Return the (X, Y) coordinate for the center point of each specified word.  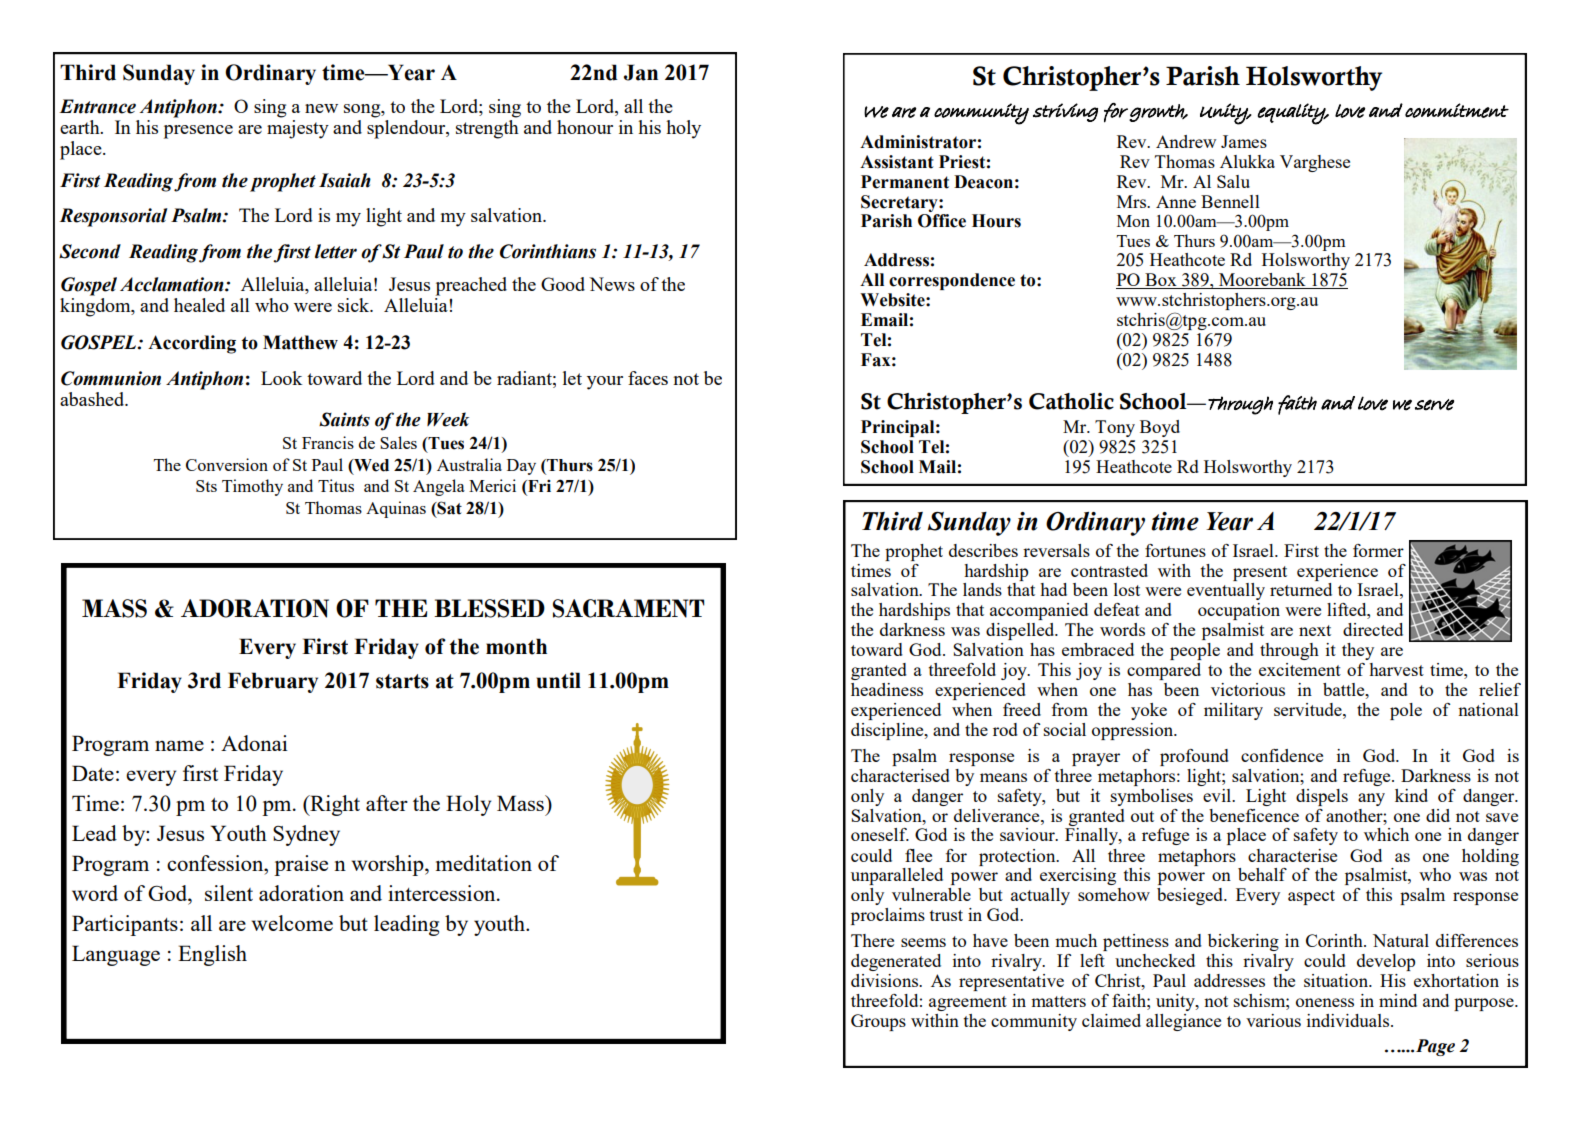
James (1244, 141)
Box (1161, 281)
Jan (641, 72)
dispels (1322, 797)
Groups (878, 1022)
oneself (880, 834)
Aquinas (396, 509)
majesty (298, 129)
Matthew (300, 342)
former (1378, 550)
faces (648, 378)
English (212, 955)
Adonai (254, 743)
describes (983, 550)
